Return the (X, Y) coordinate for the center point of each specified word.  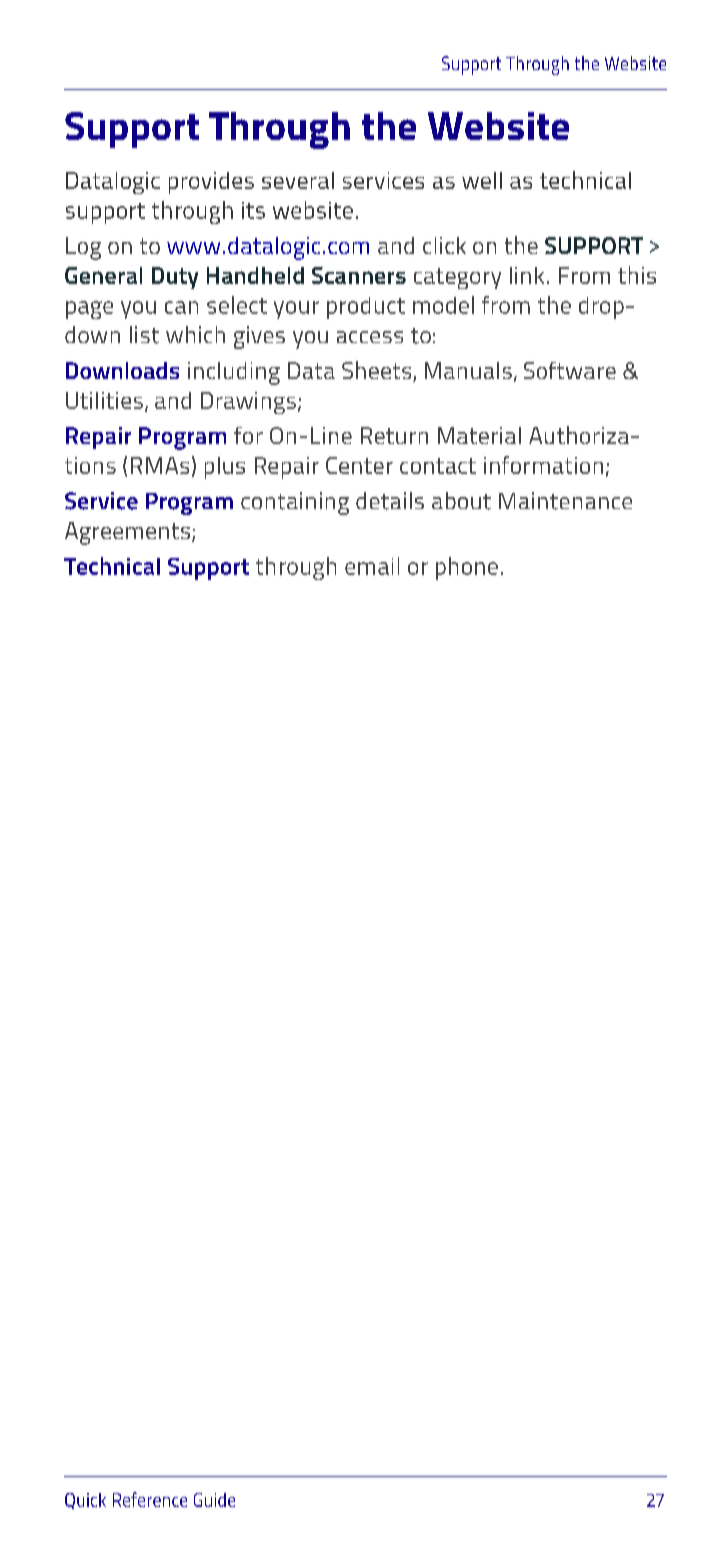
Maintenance (565, 501)
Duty (175, 278)
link (527, 275)
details (390, 501)
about (461, 501)
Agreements (129, 533)
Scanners (359, 275)
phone (467, 568)
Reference (150, 1499)
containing (295, 503)
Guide (214, 1500)
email (372, 566)
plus (225, 468)
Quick (85, 1501)
